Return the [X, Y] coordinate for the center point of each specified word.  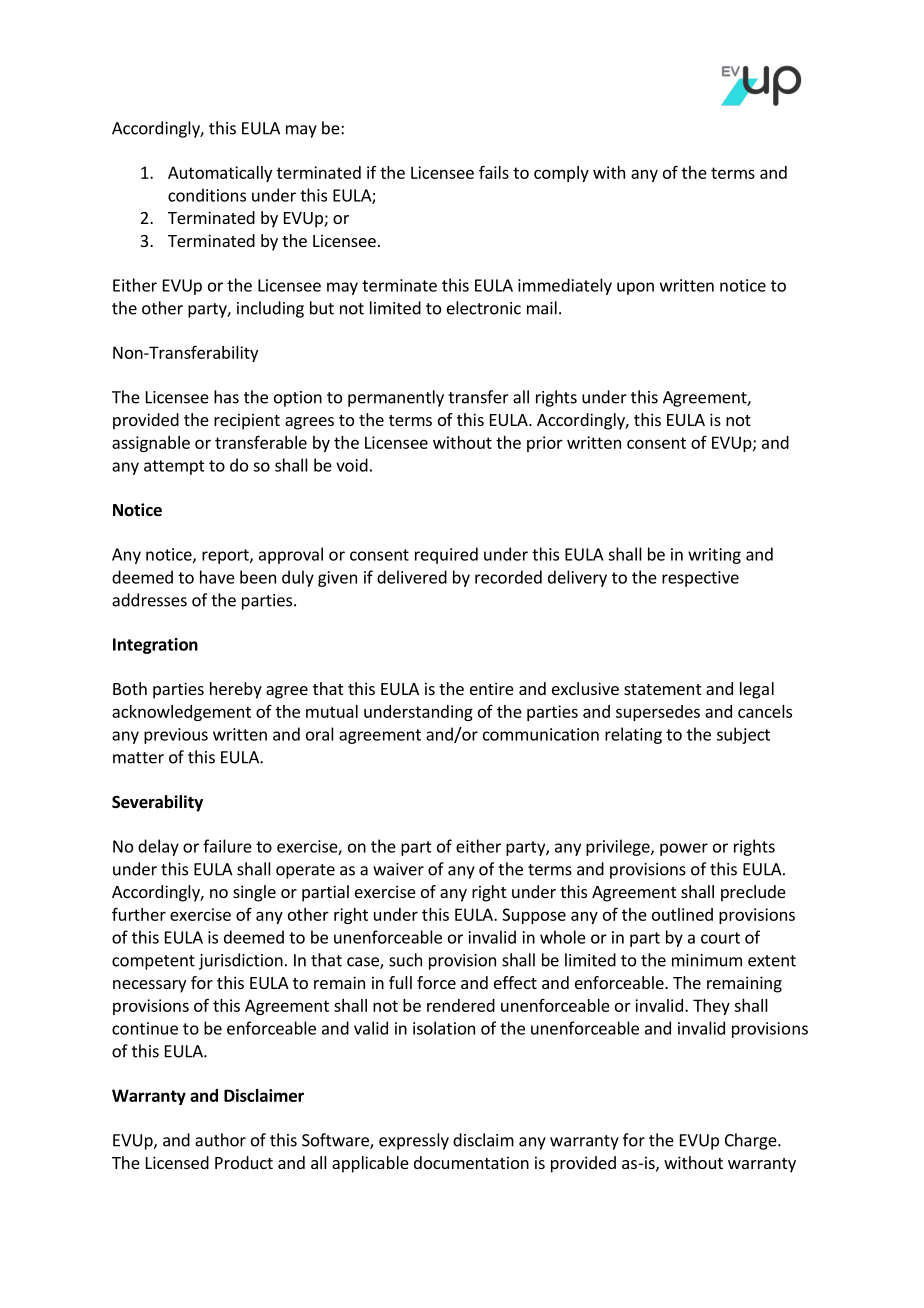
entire [492, 688]
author [220, 1140]
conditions [207, 195]
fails [494, 172]
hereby [236, 690]
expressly [414, 1141]
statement [662, 689]
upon [635, 288]
